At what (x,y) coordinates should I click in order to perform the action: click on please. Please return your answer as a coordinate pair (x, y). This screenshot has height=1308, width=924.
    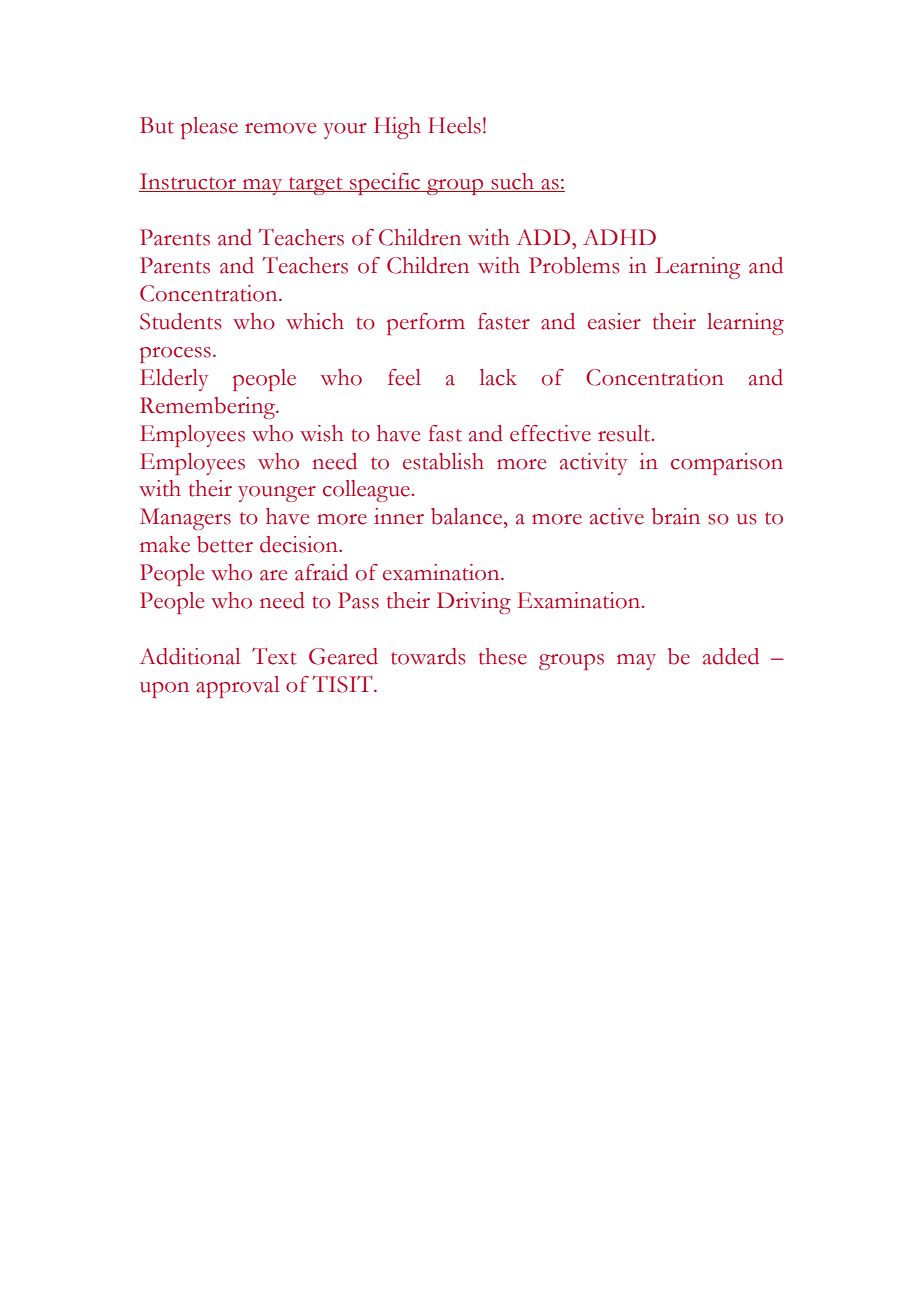
    Looking at the image, I should click on (209, 128).
